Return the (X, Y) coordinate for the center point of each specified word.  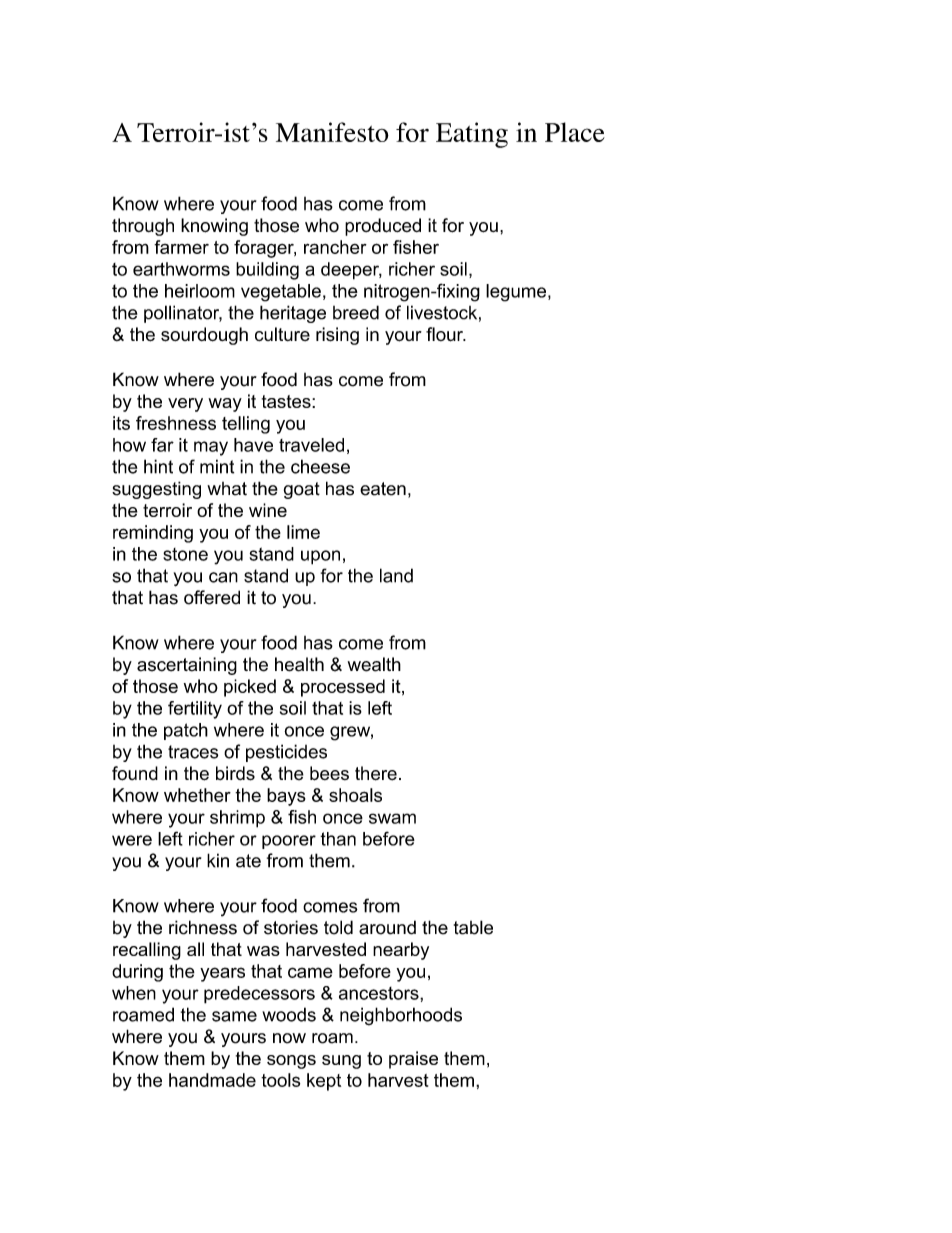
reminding (153, 534)
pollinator (183, 314)
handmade (212, 1080)
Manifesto (332, 132)
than (338, 839)
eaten (383, 489)
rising (337, 336)
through (143, 227)
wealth (374, 664)
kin (218, 860)
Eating (472, 135)
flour (445, 334)
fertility (195, 710)
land (396, 575)
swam (392, 818)
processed (343, 688)
